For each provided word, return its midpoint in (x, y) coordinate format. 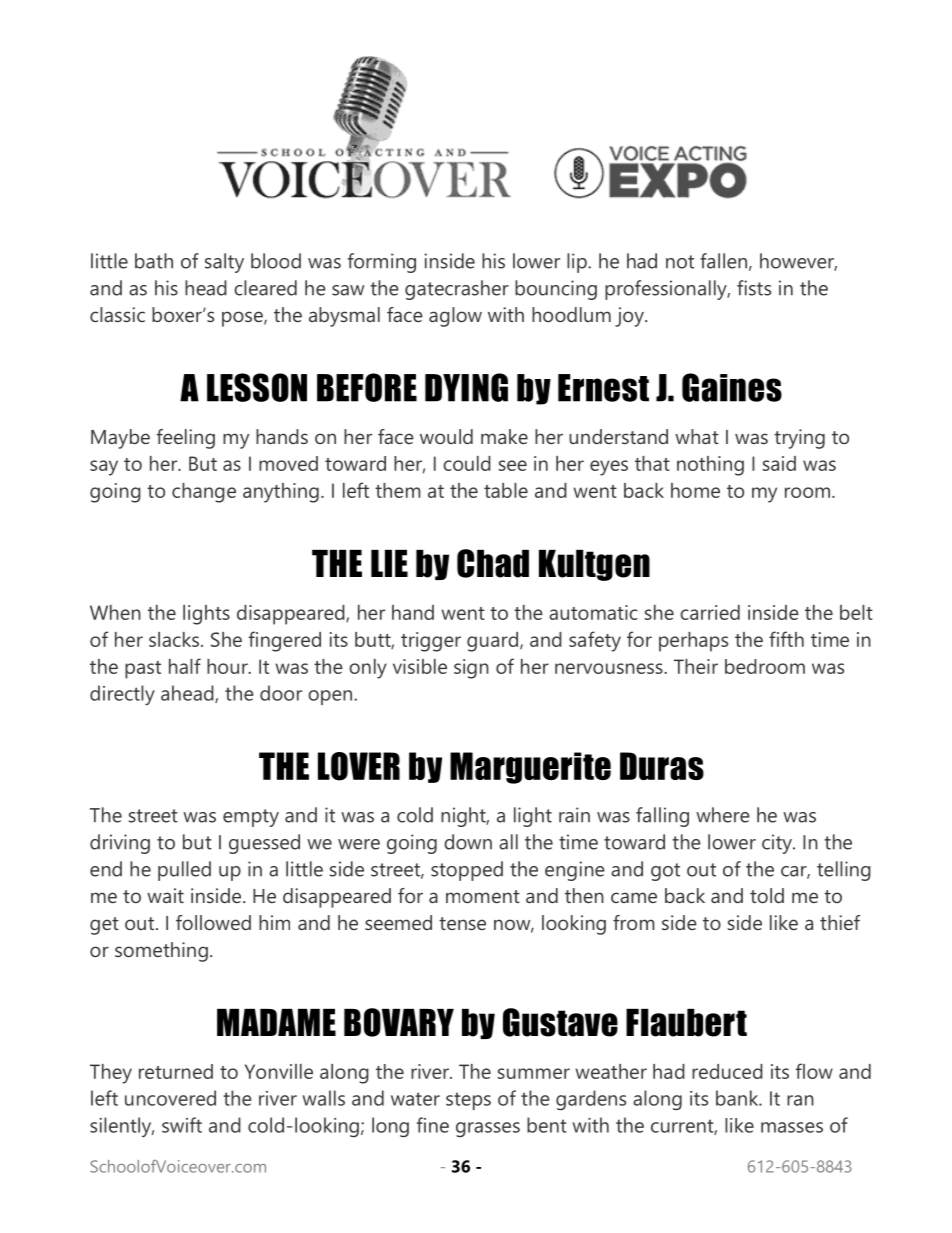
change (204, 493)
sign (471, 669)
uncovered (170, 1098)
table (506, 490)
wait (165, 895)
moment (483, 896)
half (185, 666)
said (779, 463)
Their (696, 666)
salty (224, 263)
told (767, 895)
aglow (455, 317)
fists (754, 288)
